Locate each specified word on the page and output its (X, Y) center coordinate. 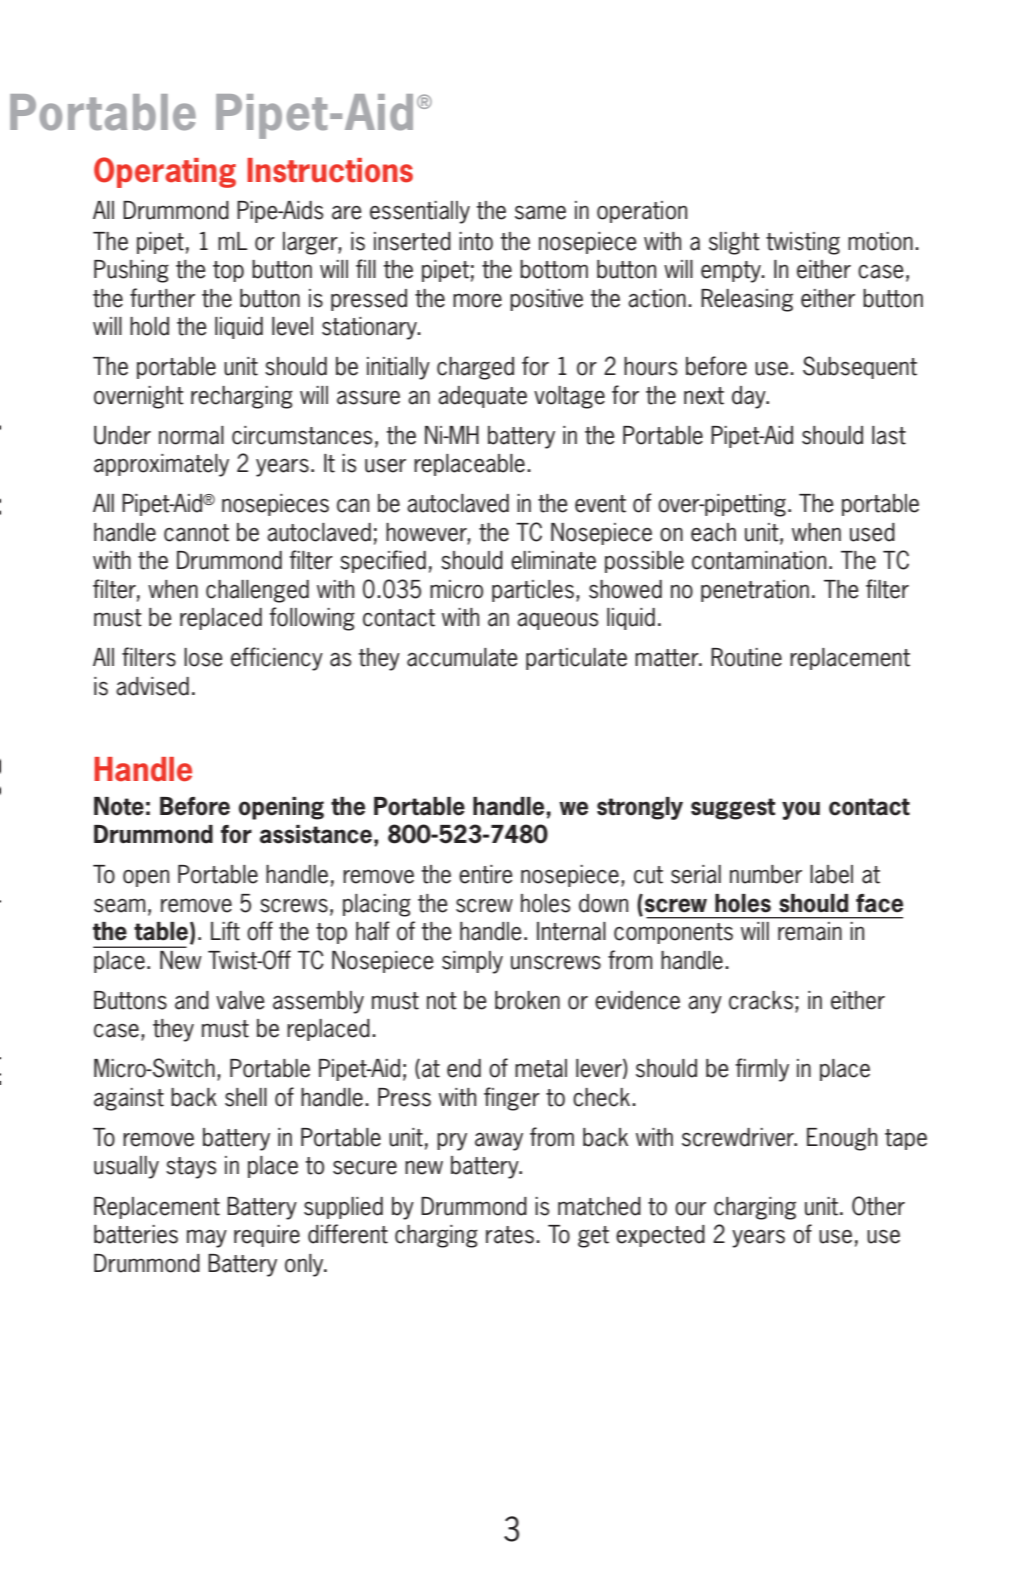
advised (152, 686)
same (540, 212)
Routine (746, 657)
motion (880, 241)
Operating (165, 172)
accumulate (462, 657)
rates (510, 1235)
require (267, 1236)
